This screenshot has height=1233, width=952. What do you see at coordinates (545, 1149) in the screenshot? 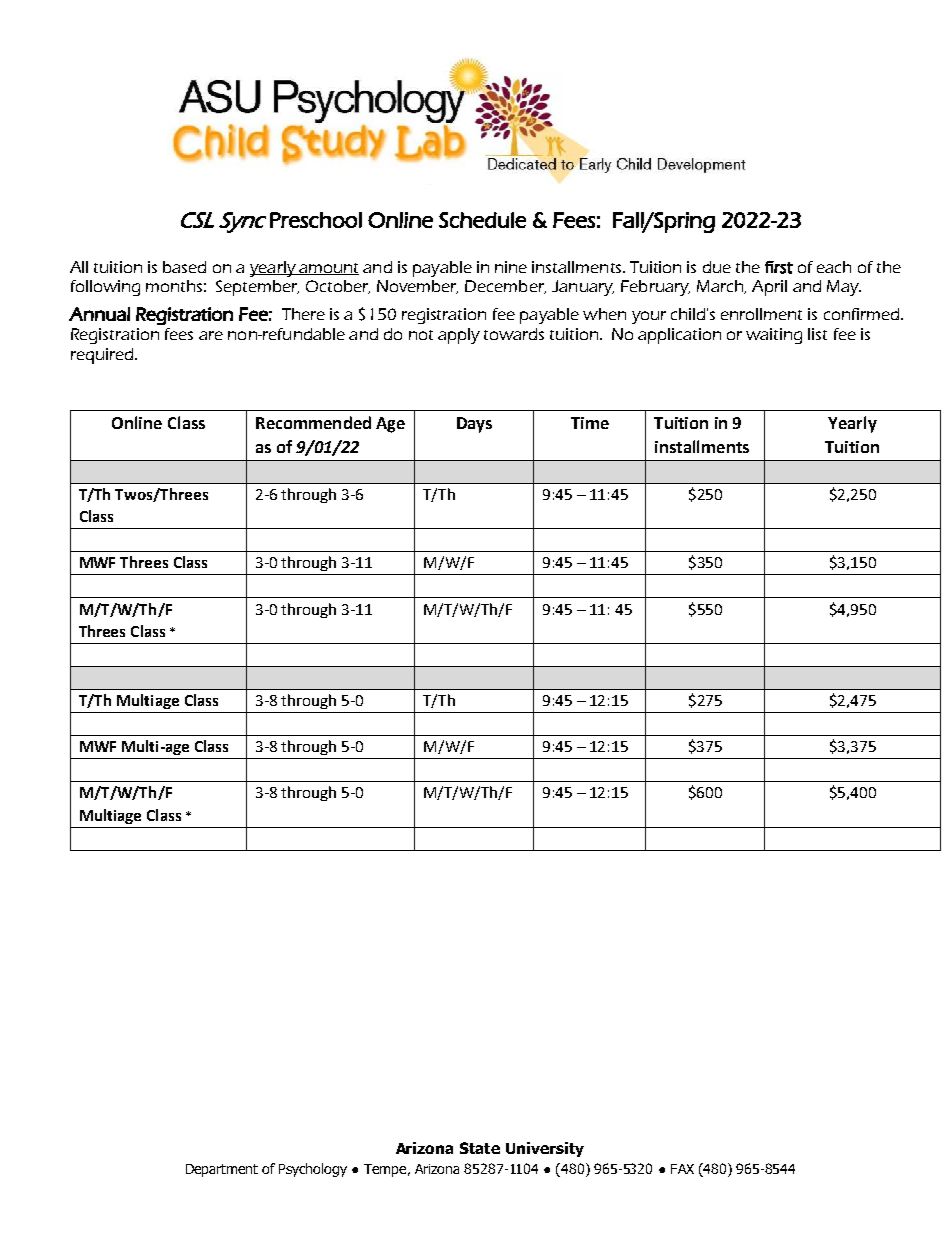
I see `University` at bounding box center [545, 1149].
